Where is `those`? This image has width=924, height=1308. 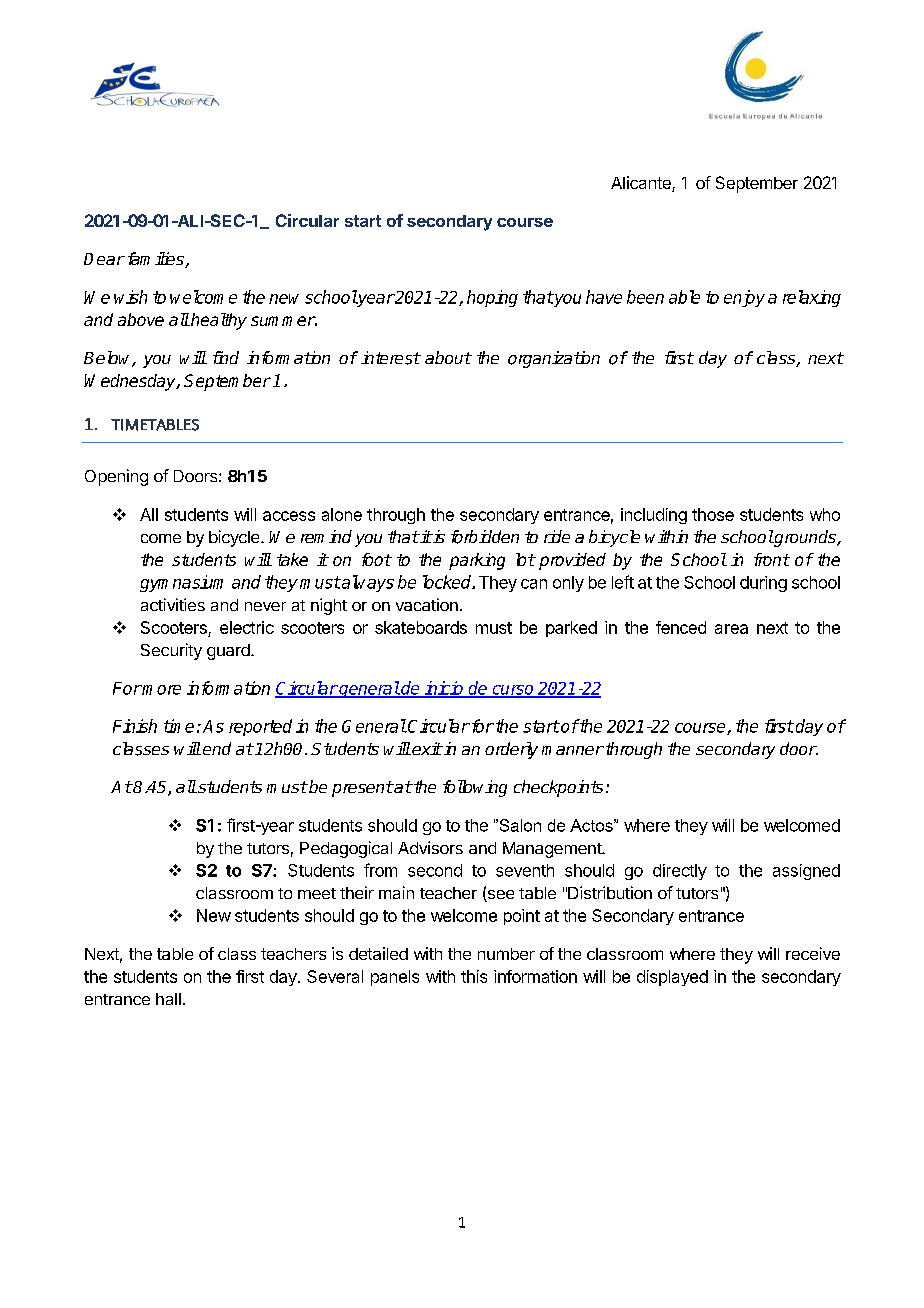 those is located at coordinates (713, 514).
